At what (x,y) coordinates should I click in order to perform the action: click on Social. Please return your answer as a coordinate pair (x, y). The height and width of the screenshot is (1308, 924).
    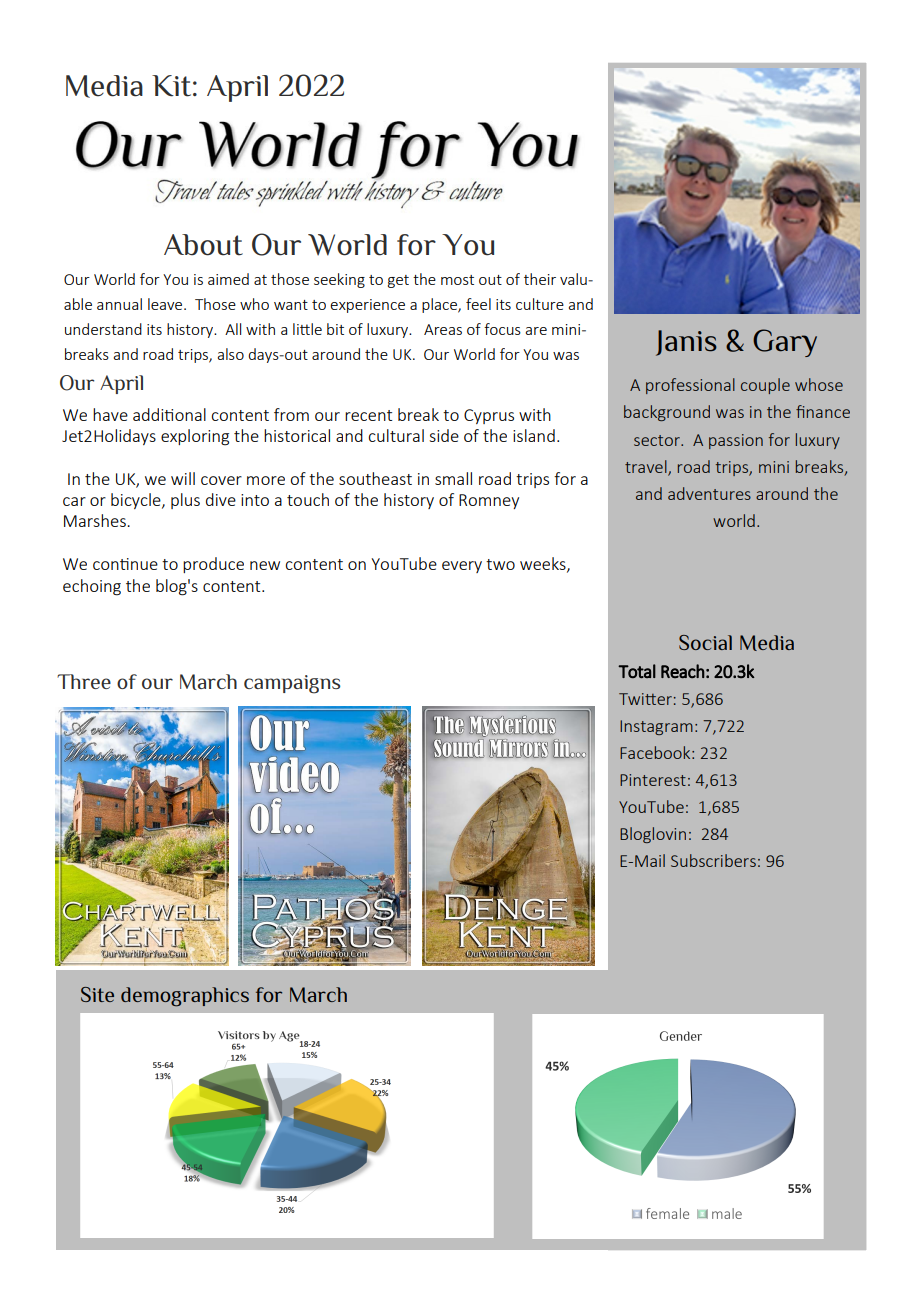
    Looking at the image, I should click on (705, 642).
